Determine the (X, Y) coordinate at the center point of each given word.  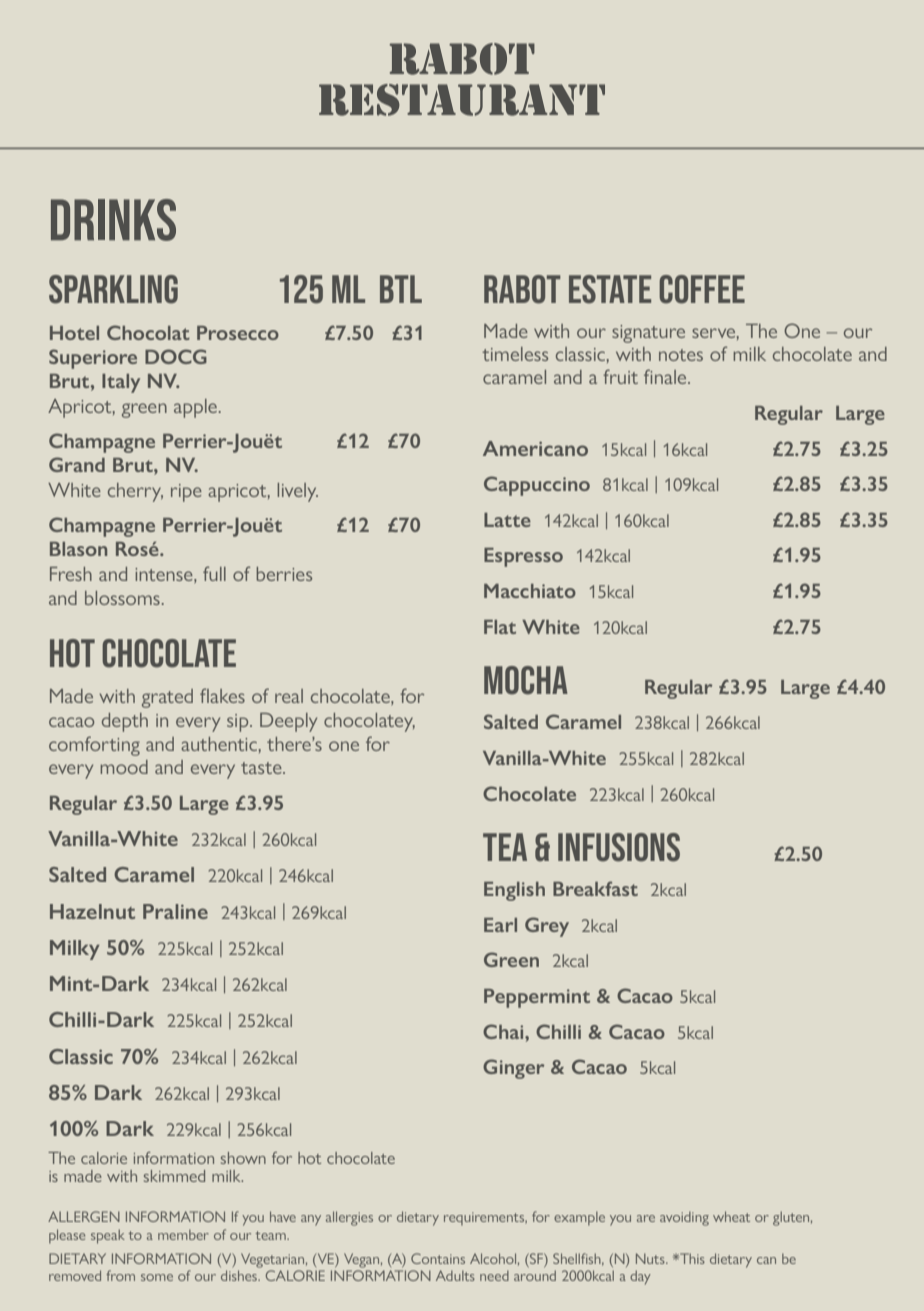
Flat (500, 627)
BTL (401, 289)
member (183, 1234)
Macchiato (530, 591)
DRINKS (113, 220)
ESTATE (610, 289)
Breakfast (595, 888)
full (214, 573)
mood (124, 767)
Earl (500, 925)
